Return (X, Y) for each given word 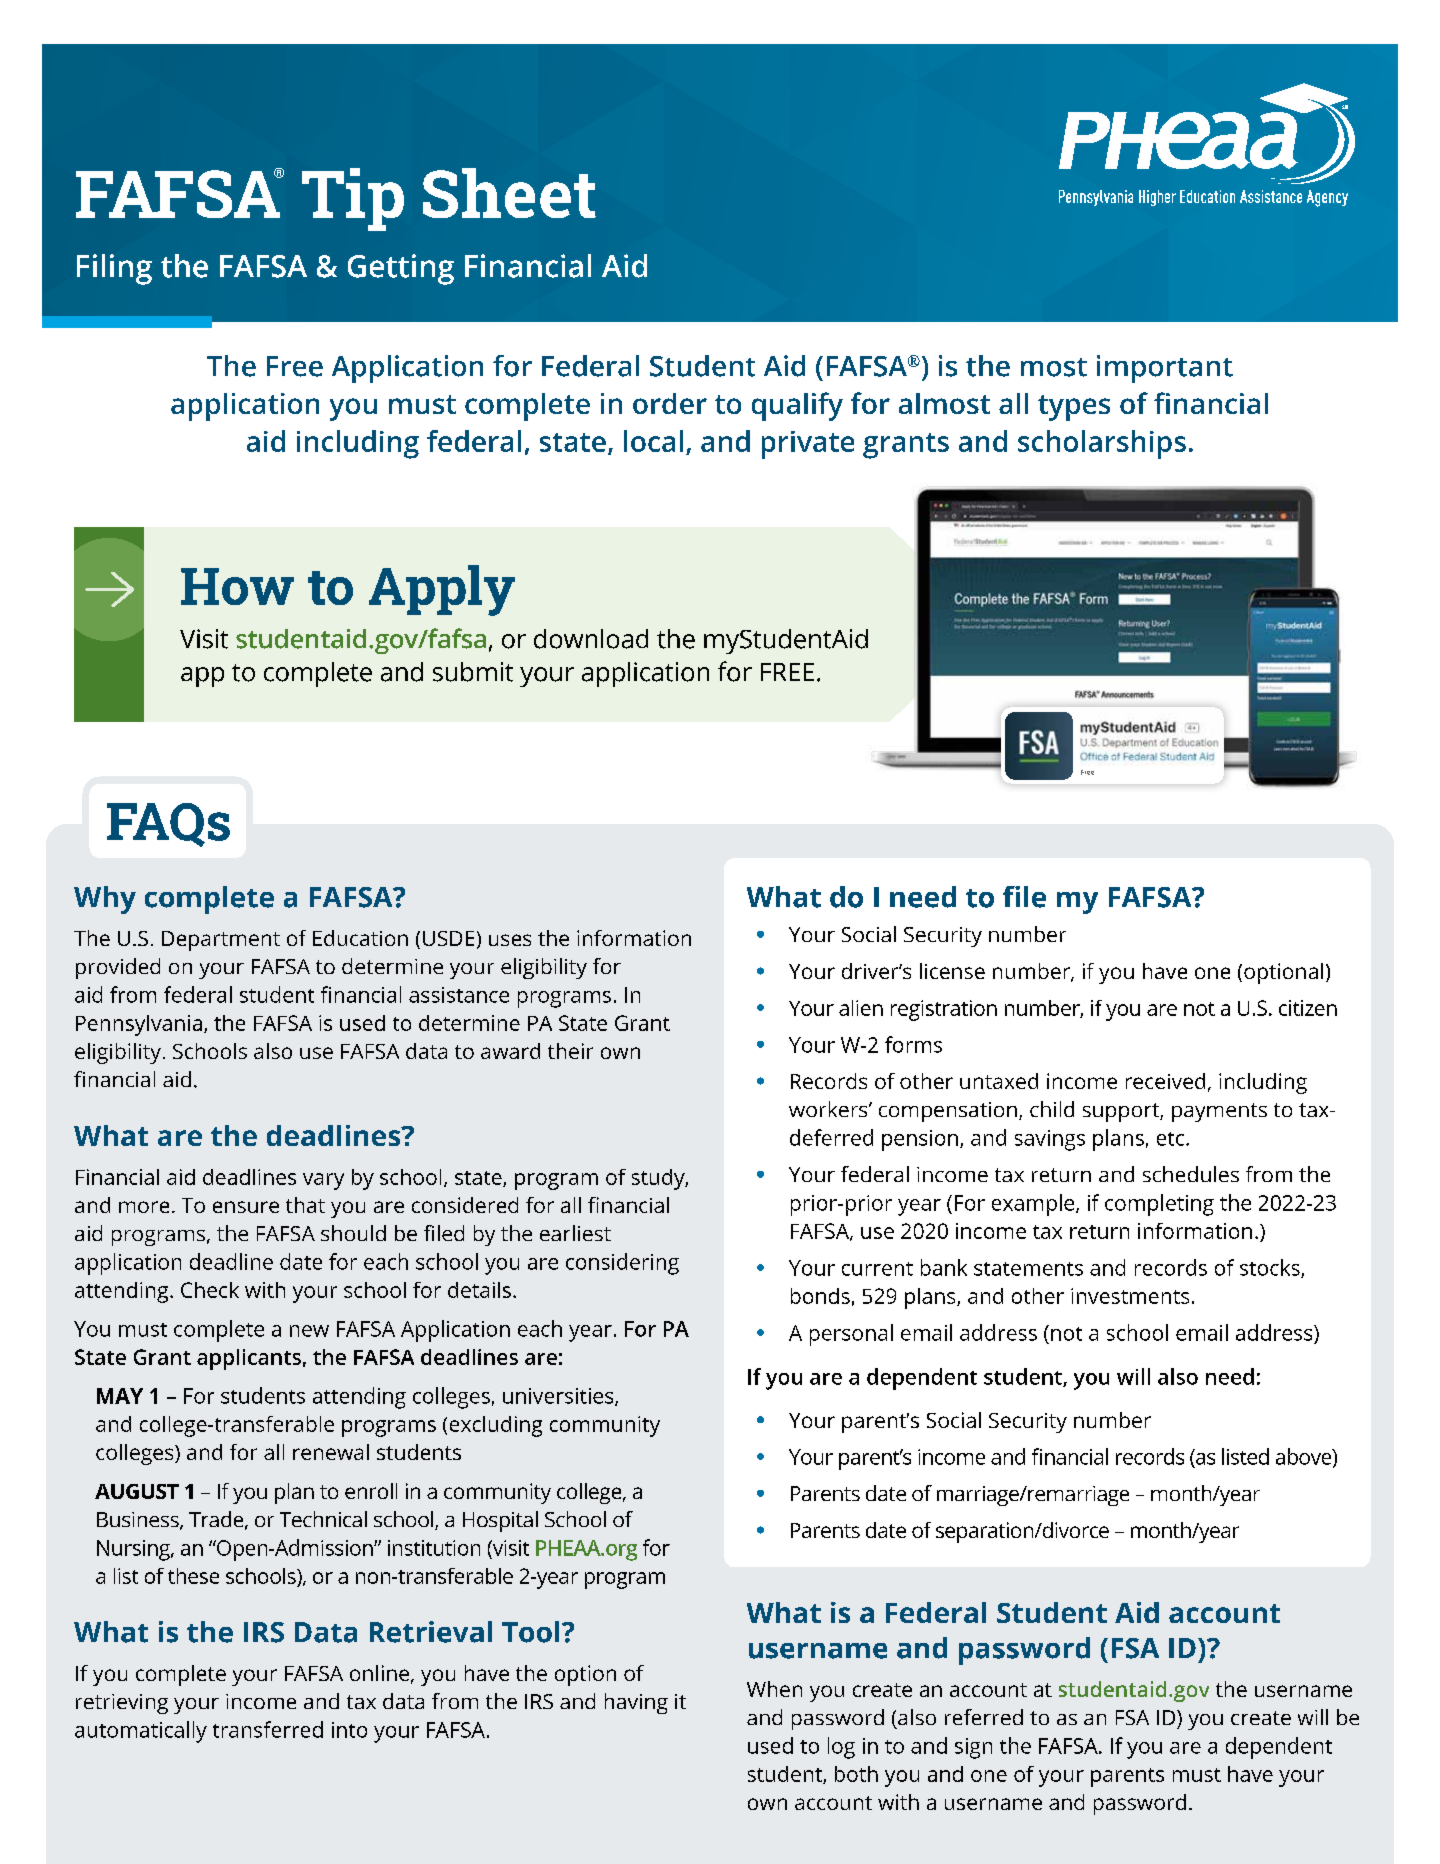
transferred (268, 1729)
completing (1159, 1205)
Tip (353, 199)
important (1165, 369)
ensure (246, 1207)
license (952, 971)
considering (622, 1264)
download (591, 639)
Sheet (509, 193)
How (237, 586)
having (636, 1703)
